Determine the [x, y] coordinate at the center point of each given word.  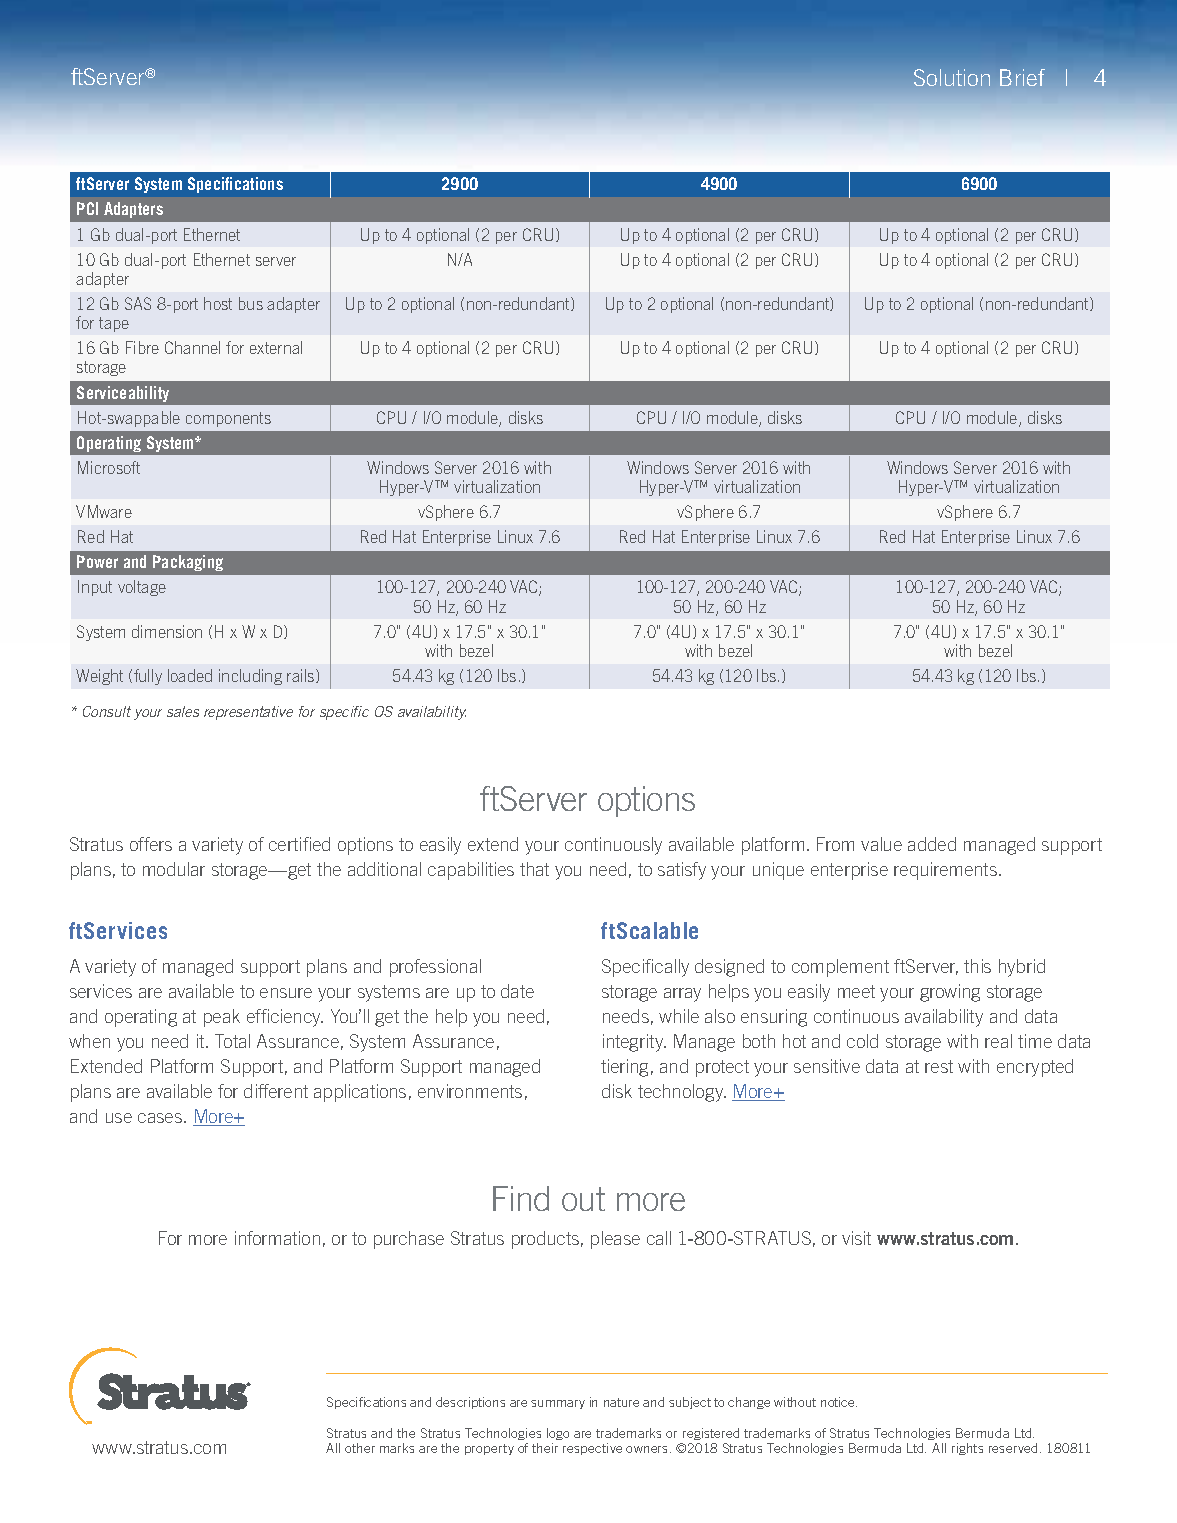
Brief [1022, 77]
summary [558, 1404]
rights [967, 1449]
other [360, 1448]
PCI [87, 208]
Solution [952, 77]
